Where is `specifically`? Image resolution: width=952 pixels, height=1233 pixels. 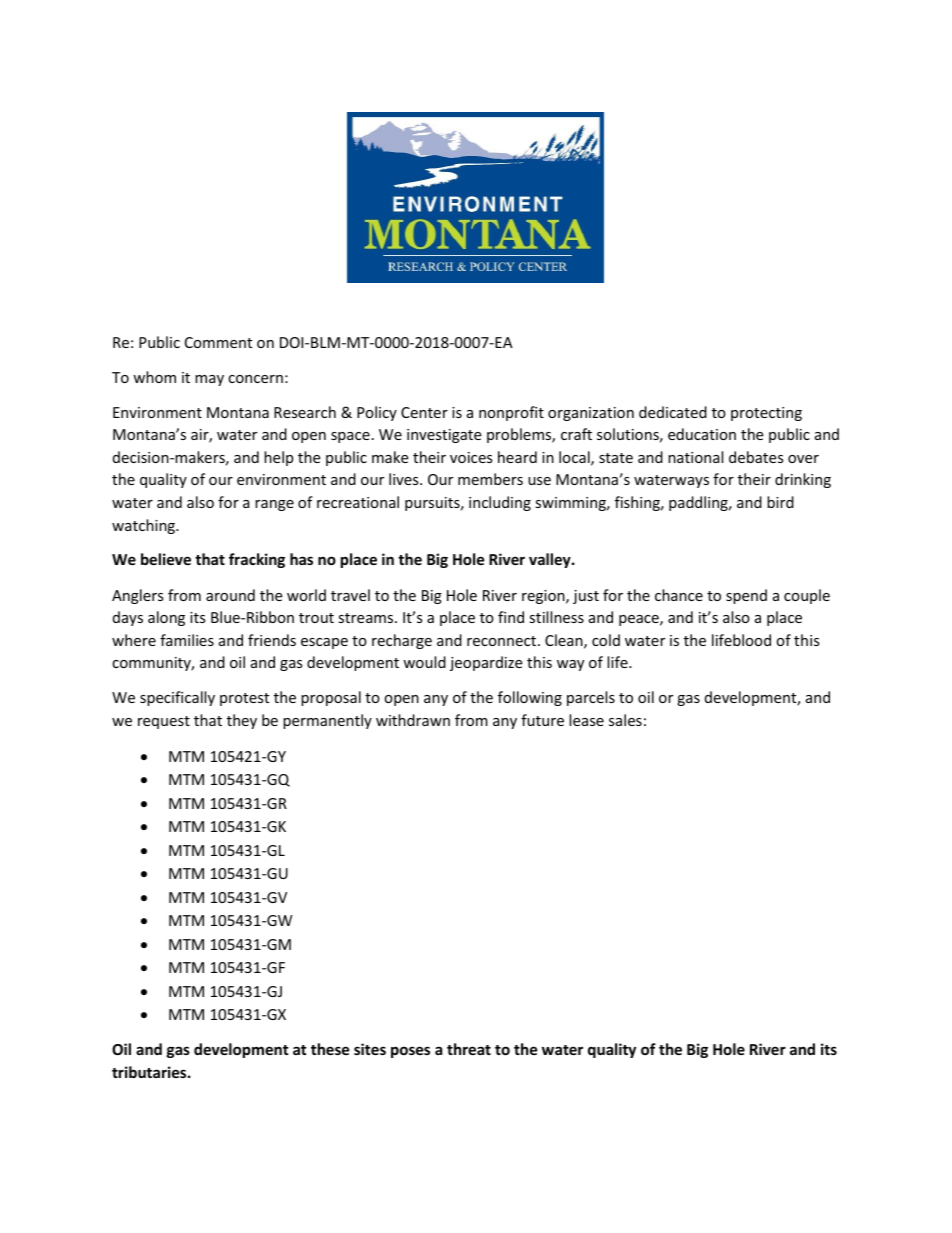
specifically is located at coordinates (177, 698).
